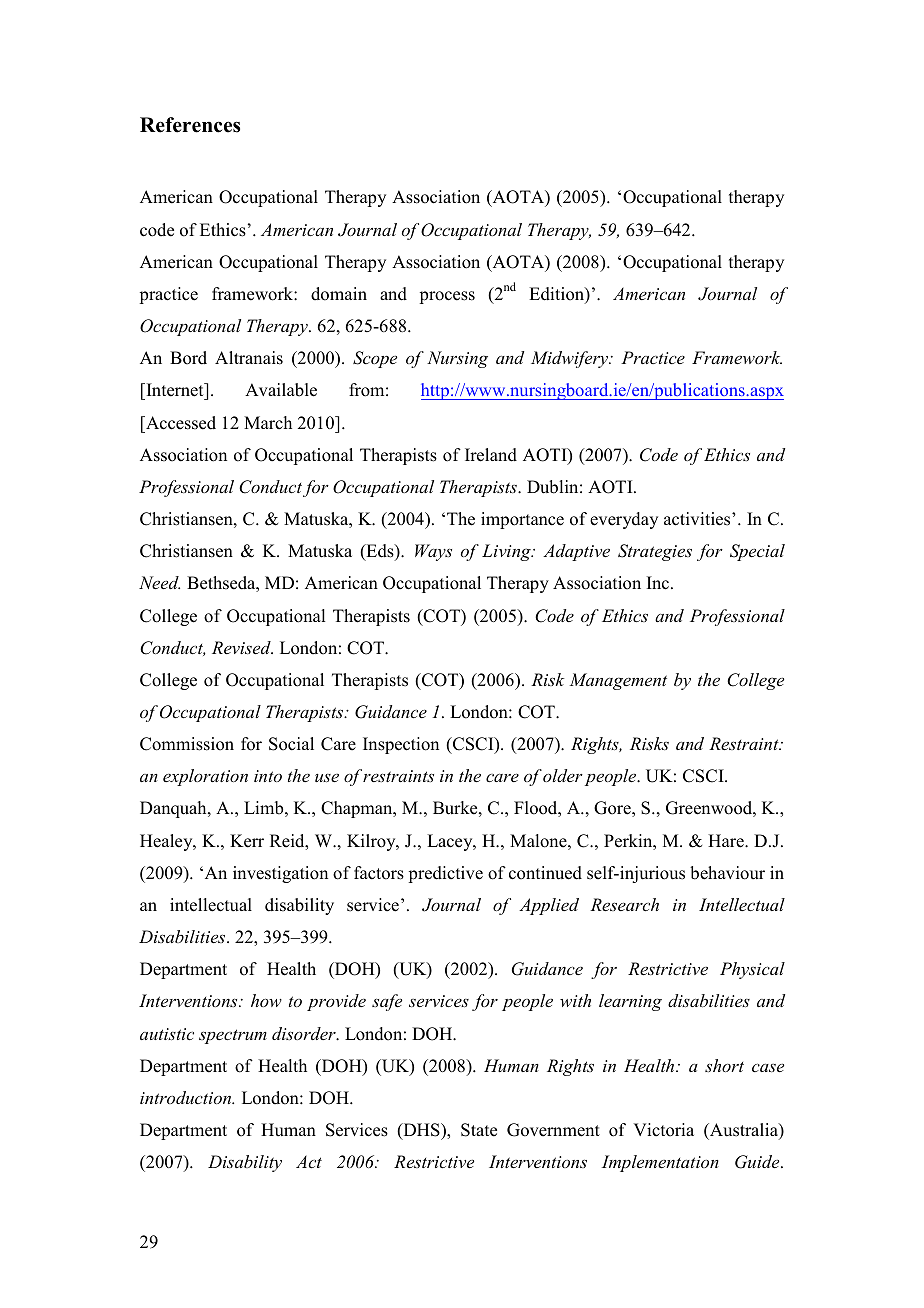 The width and height of the page is (924, 1308). What do you see at coordinates (659, 583) in the page?
I see `Inc` at bounding box center [659, 583].
